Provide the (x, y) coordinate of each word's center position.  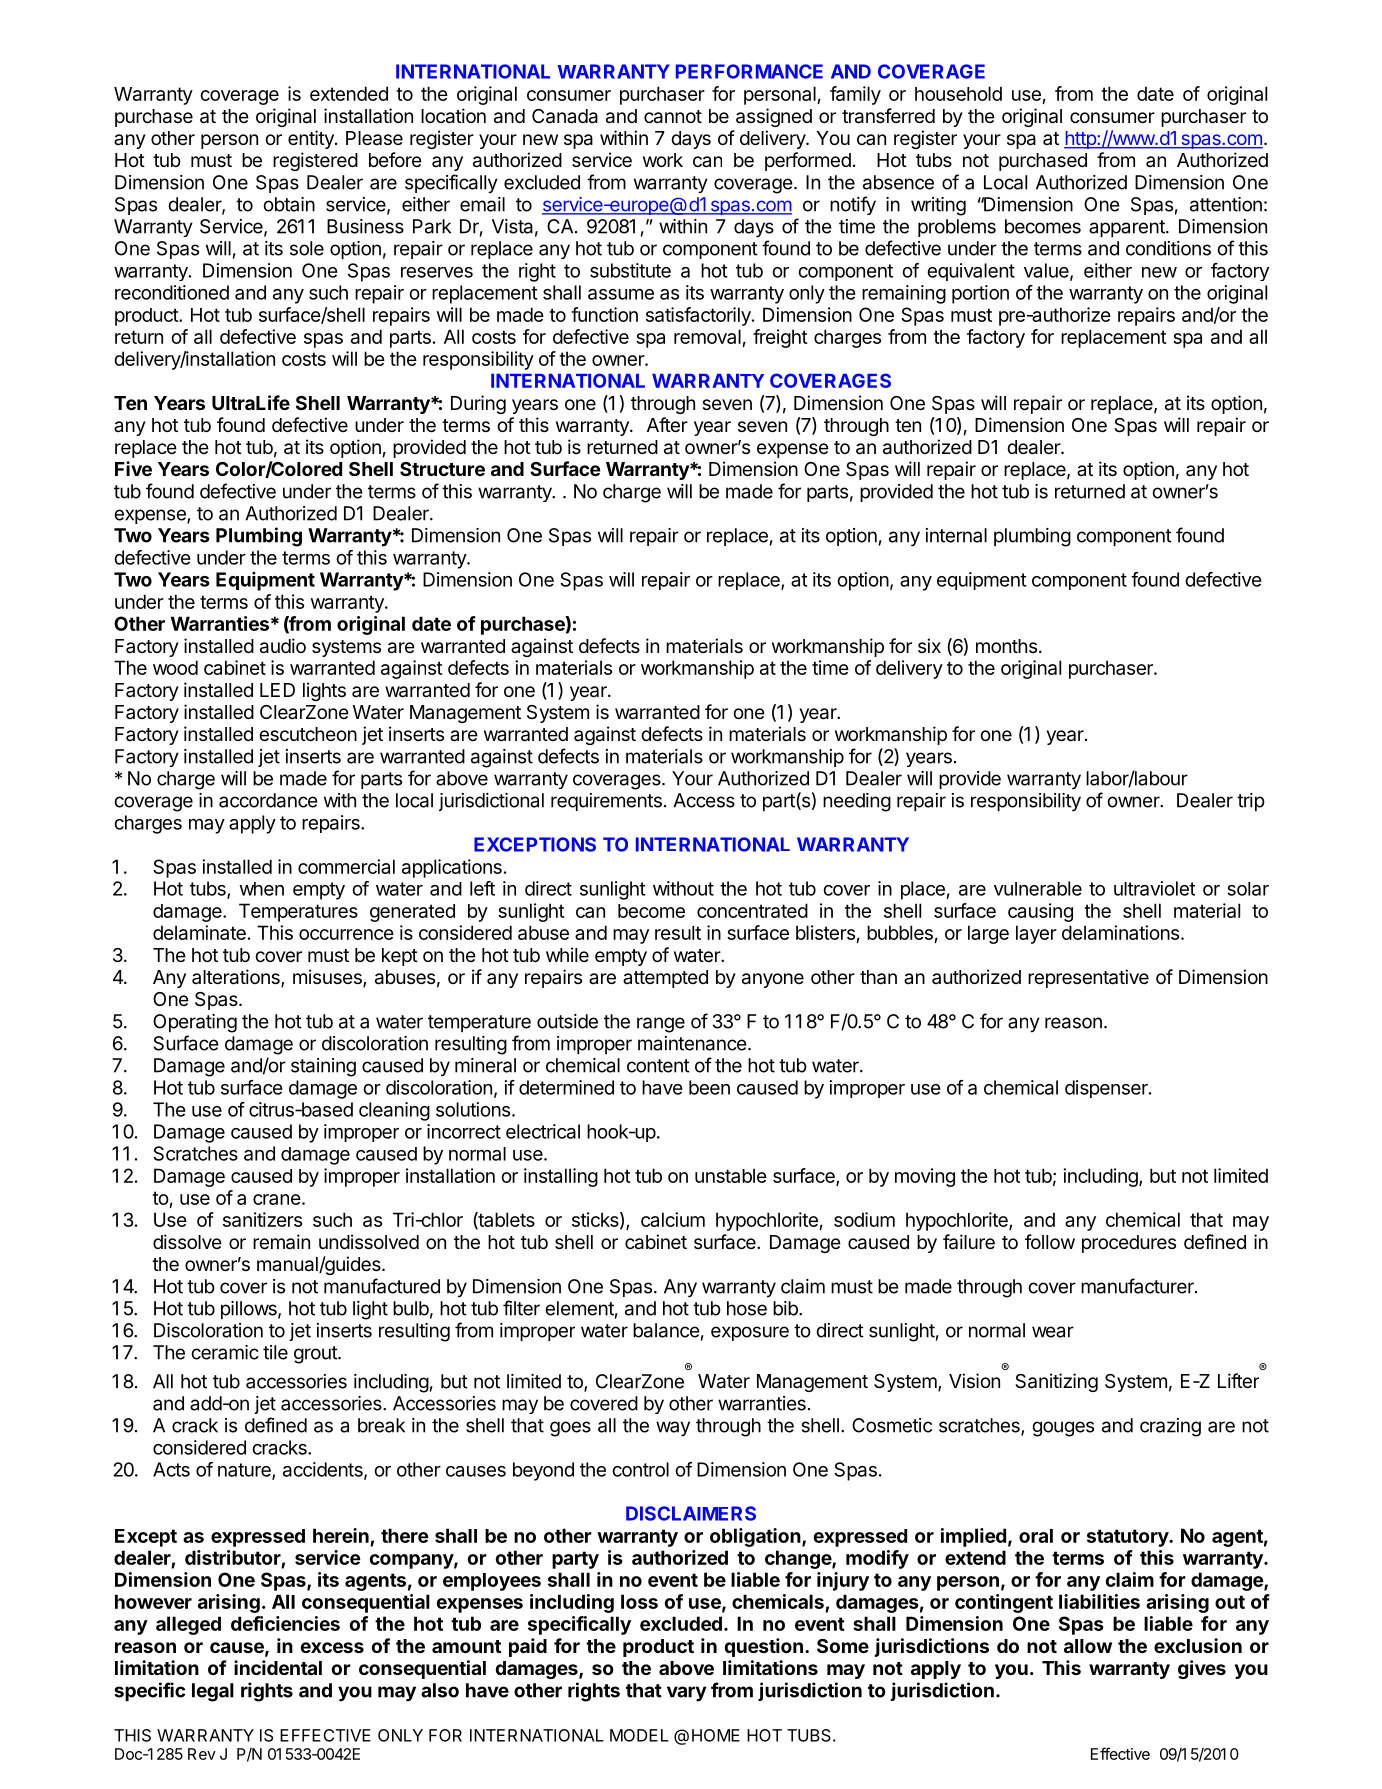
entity (312, 139)
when (262, 889)
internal (956, 535)
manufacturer (1138, 1286)
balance (666, 1330)
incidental (278, 1667)
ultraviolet (1154, 888)
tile (275, 1352)
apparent (1128, 228)
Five (133, 468)
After (667, 424)
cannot (673, 117)
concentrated (752, 910)
